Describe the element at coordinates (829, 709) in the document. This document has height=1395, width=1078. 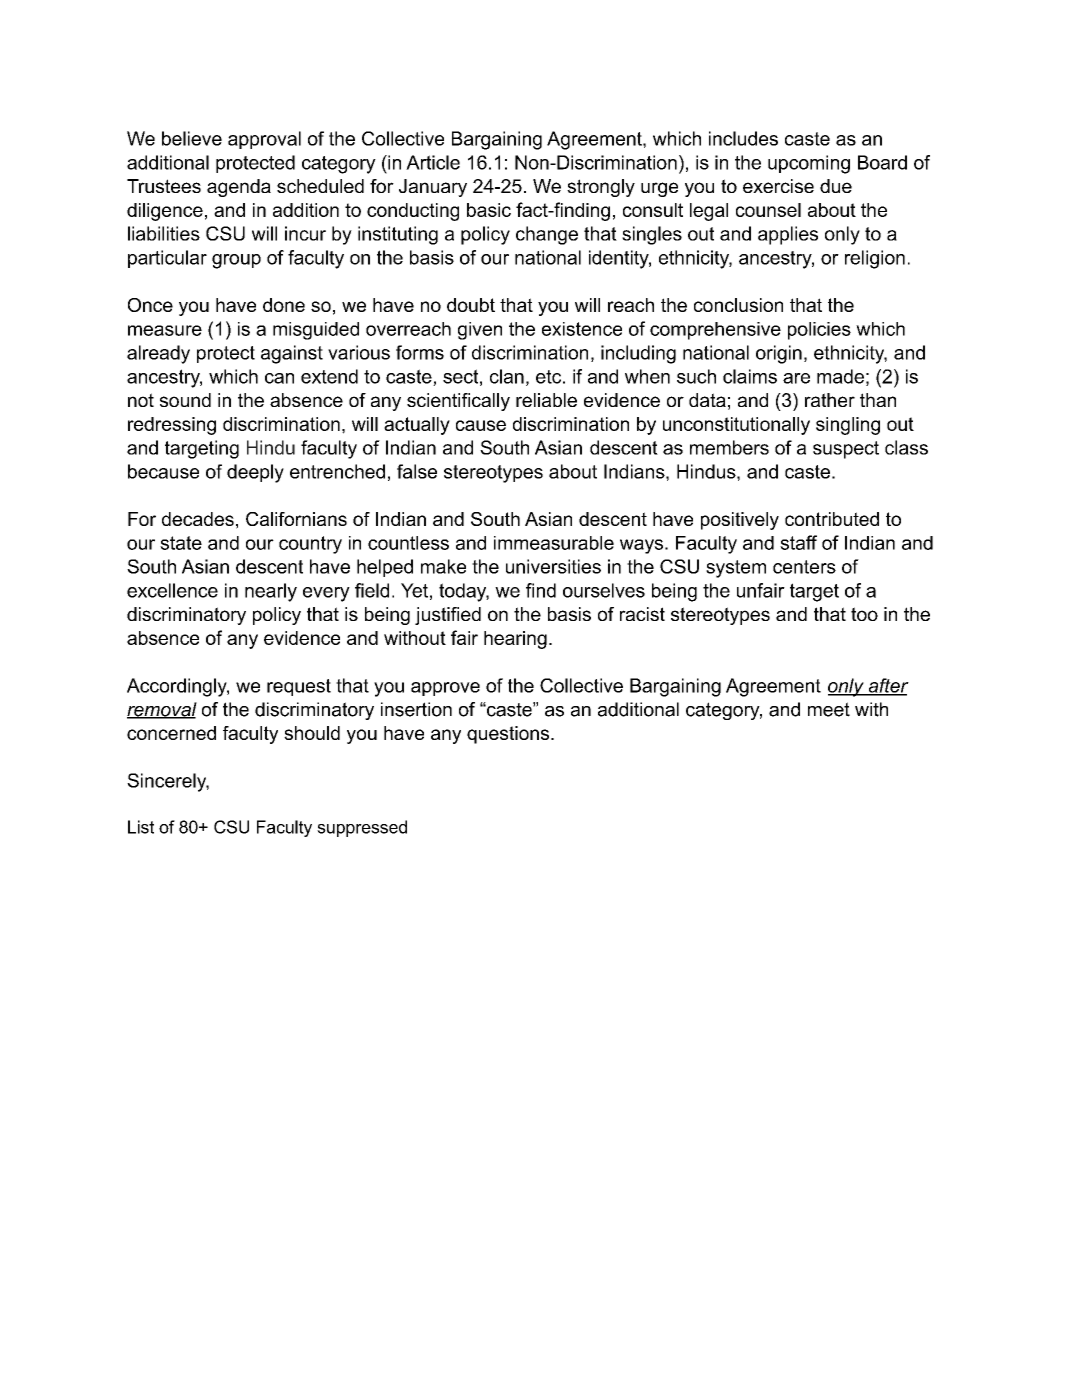
I see `meet` at that location.
